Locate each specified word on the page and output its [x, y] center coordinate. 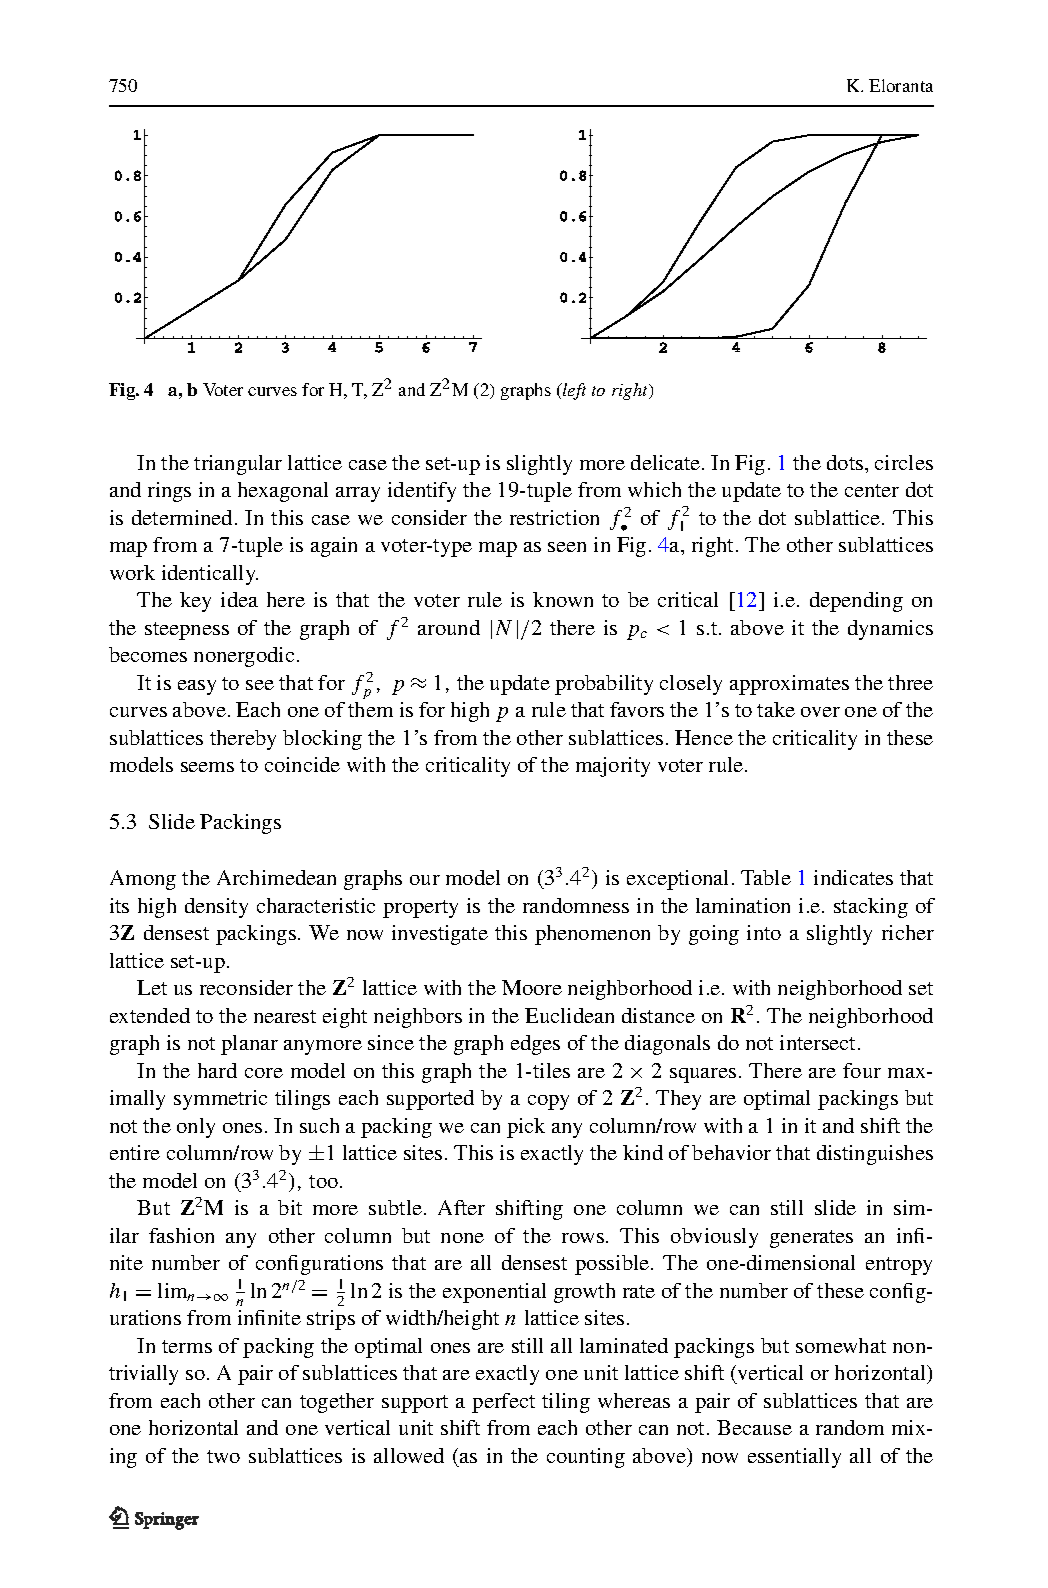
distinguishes [875, 1155]
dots [846, 462]
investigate [440, 935]
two [223, 1456]
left [573, 391]
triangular [238, 465]
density [216, 908]
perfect [503, 1403]
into [764, 932]
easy [197, 687]
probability [604, 685]
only [196, 1128]
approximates [789, 685]
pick [526, 1128]
